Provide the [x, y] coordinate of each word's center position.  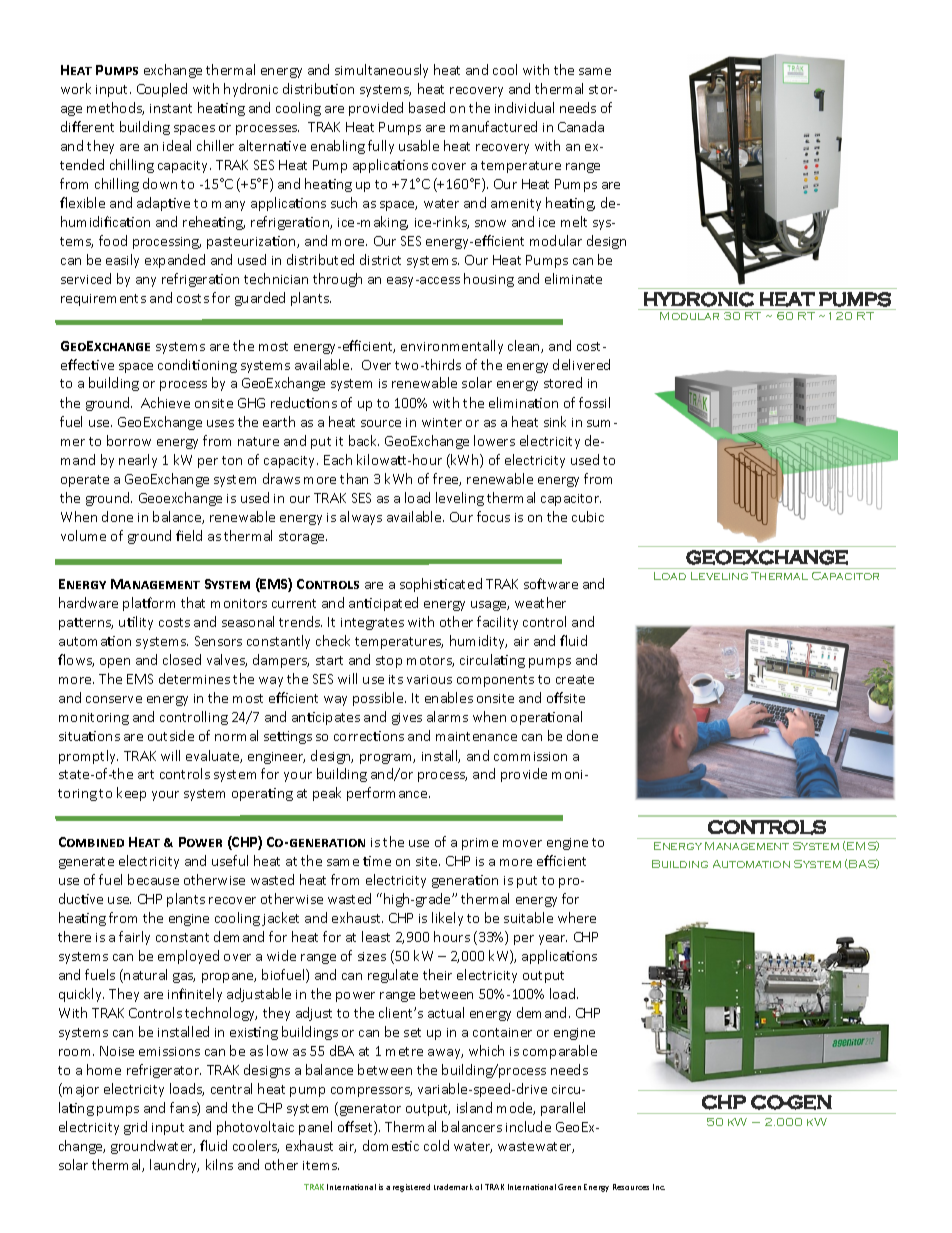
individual [524, 107]
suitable [528, 917]
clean [525, 346]
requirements [103, 300]
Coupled [162, 90]
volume [83, 535]
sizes [372, 956]
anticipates [326, 718]
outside [171, 735]
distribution [318, 88]
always [361, 518]
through [337, 280]
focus [493, 516]
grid [135, 1128]
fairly [134, 938]
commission [530, 756]
